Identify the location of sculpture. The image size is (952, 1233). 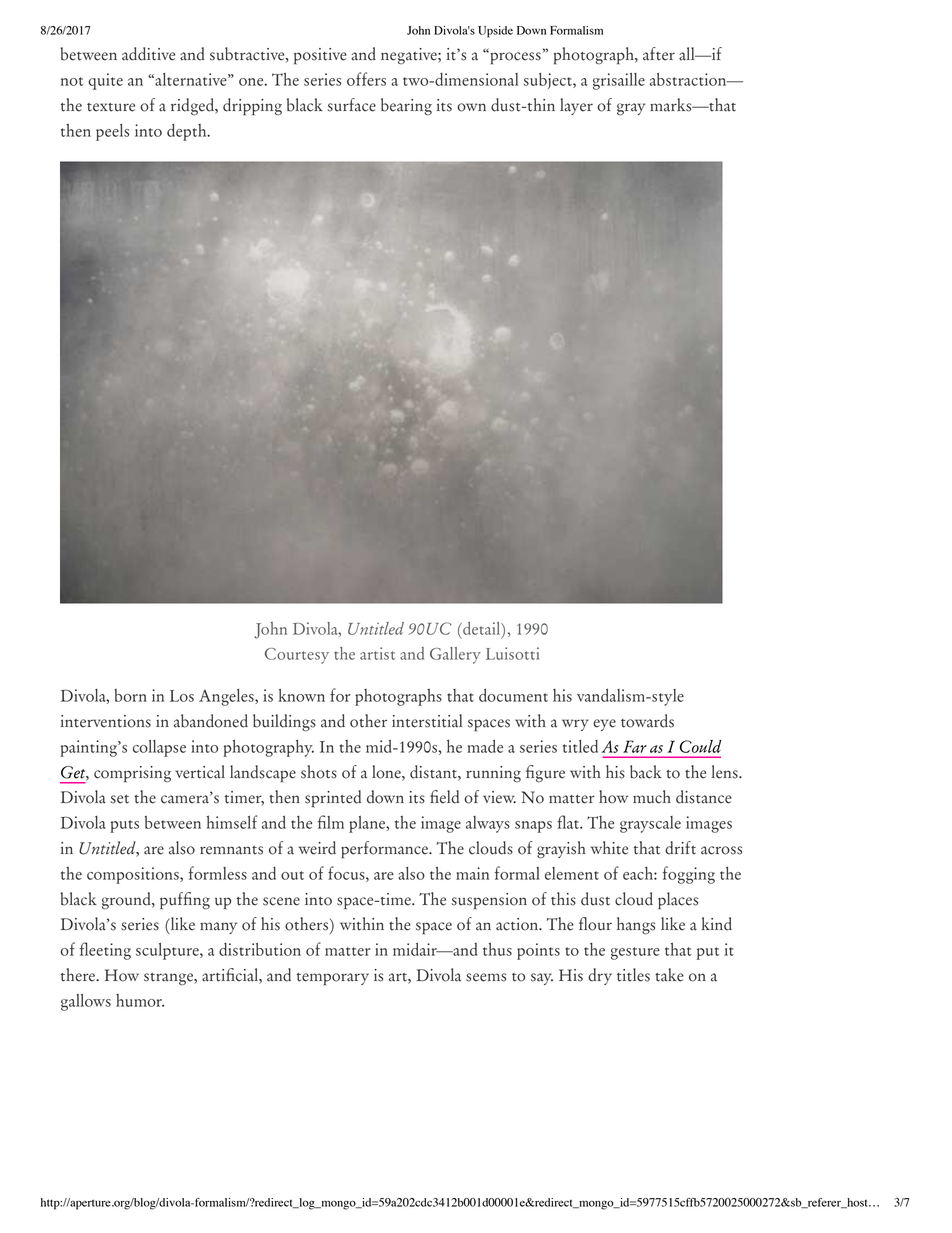
(168, 951).
